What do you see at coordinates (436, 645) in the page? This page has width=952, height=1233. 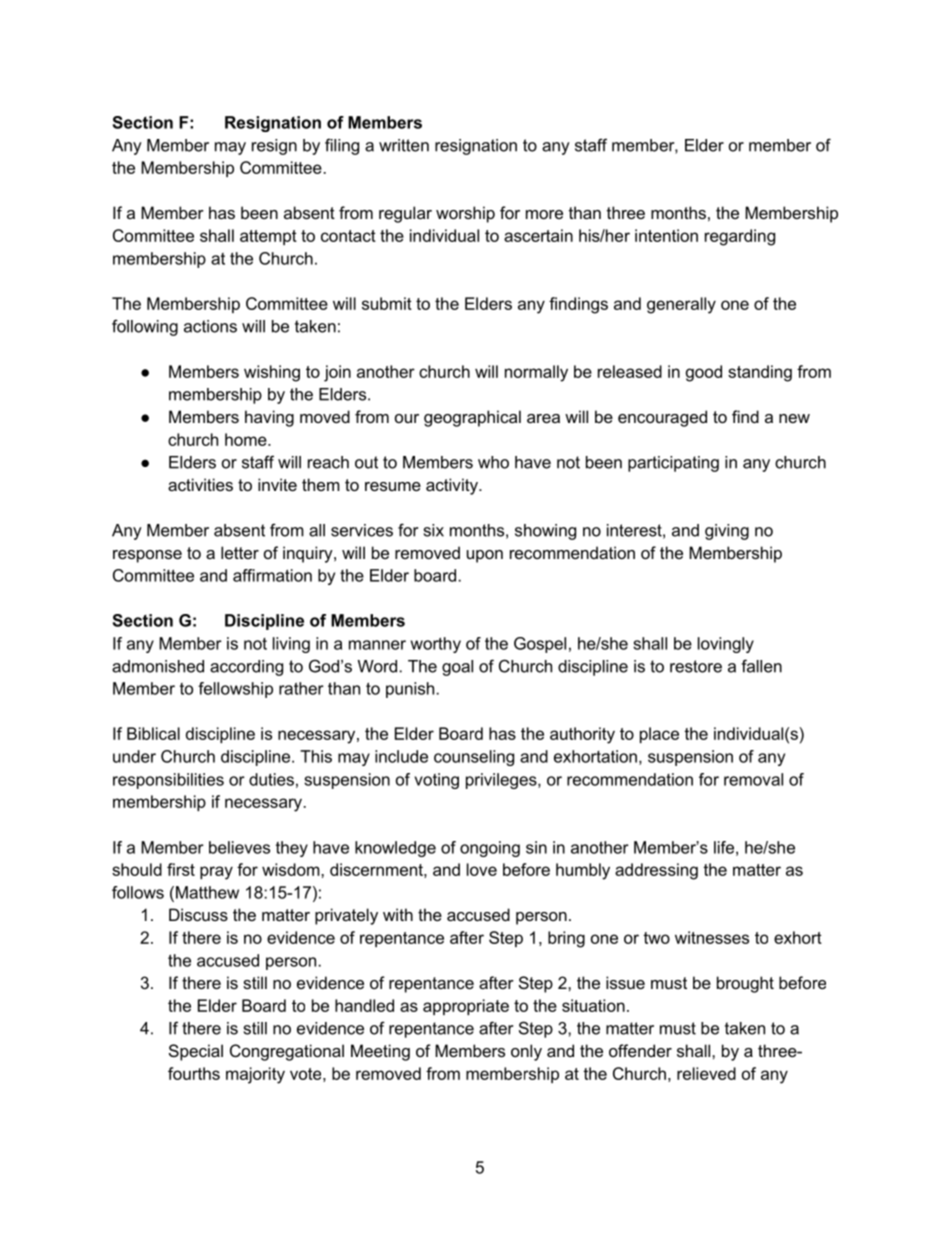 I see `worthy` at bounding box center [436, 645].
